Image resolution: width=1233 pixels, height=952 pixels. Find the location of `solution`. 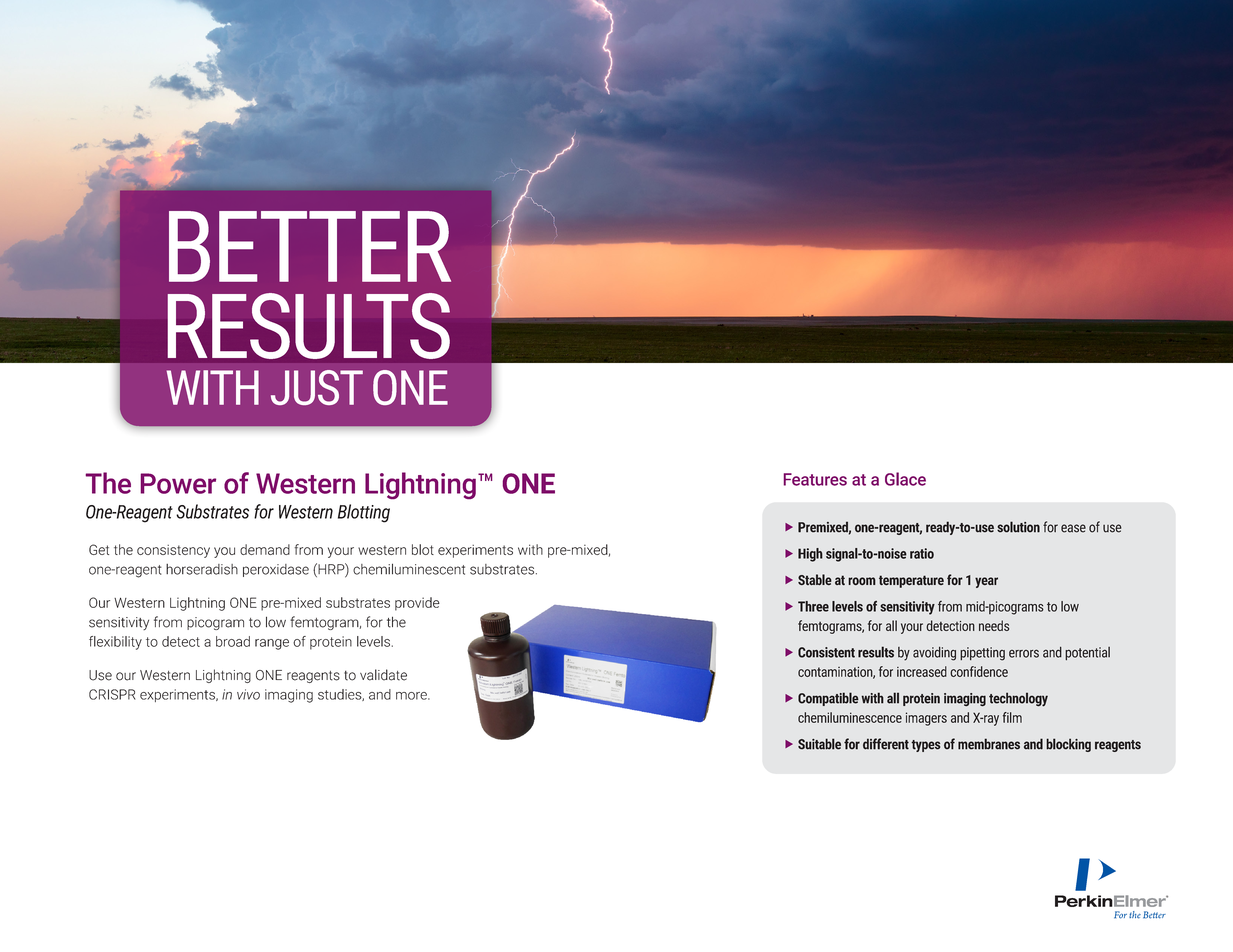

solution is located at coordinates (1018, 527).
